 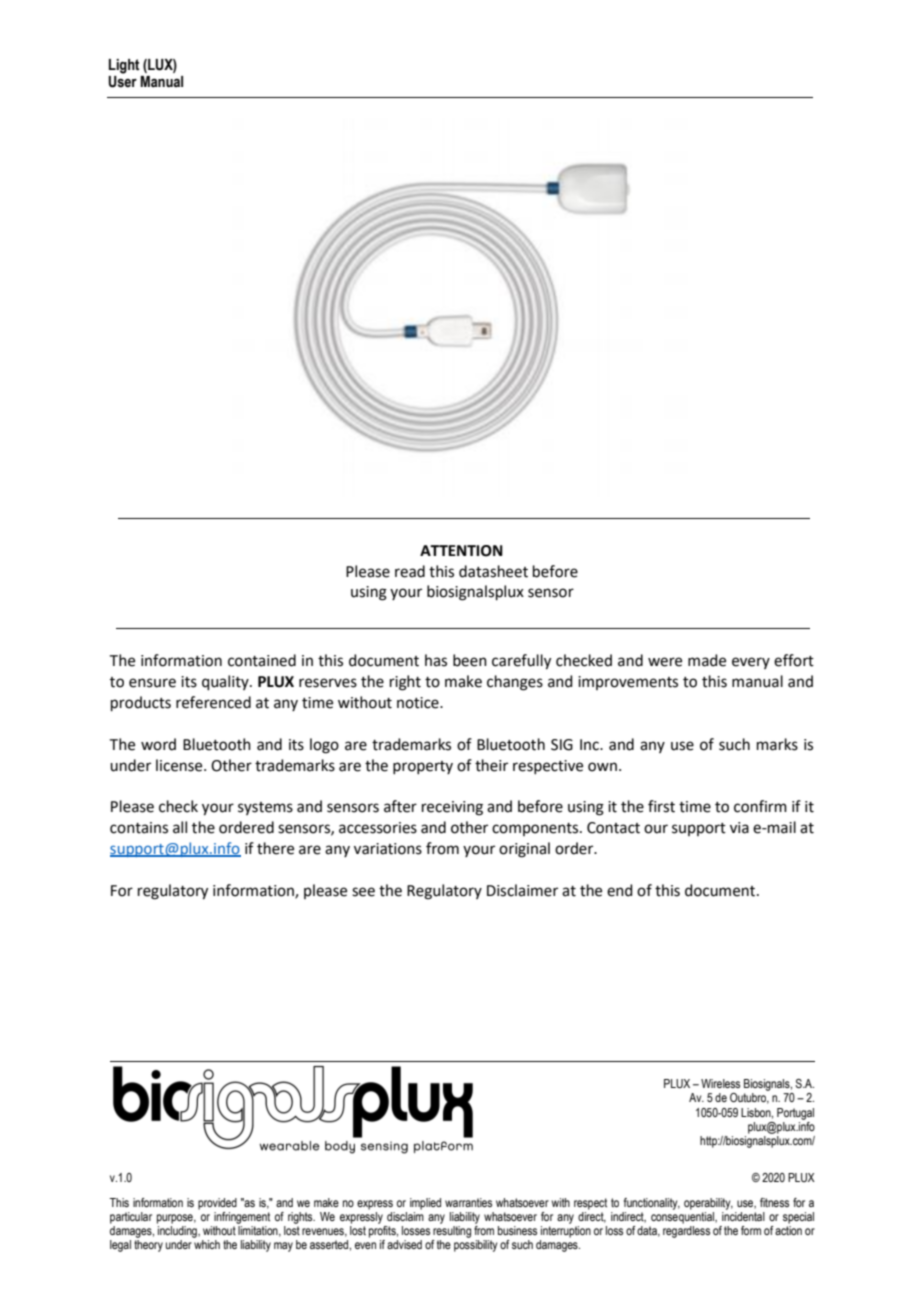 I want to click on every, so click(x=751, y=663).
